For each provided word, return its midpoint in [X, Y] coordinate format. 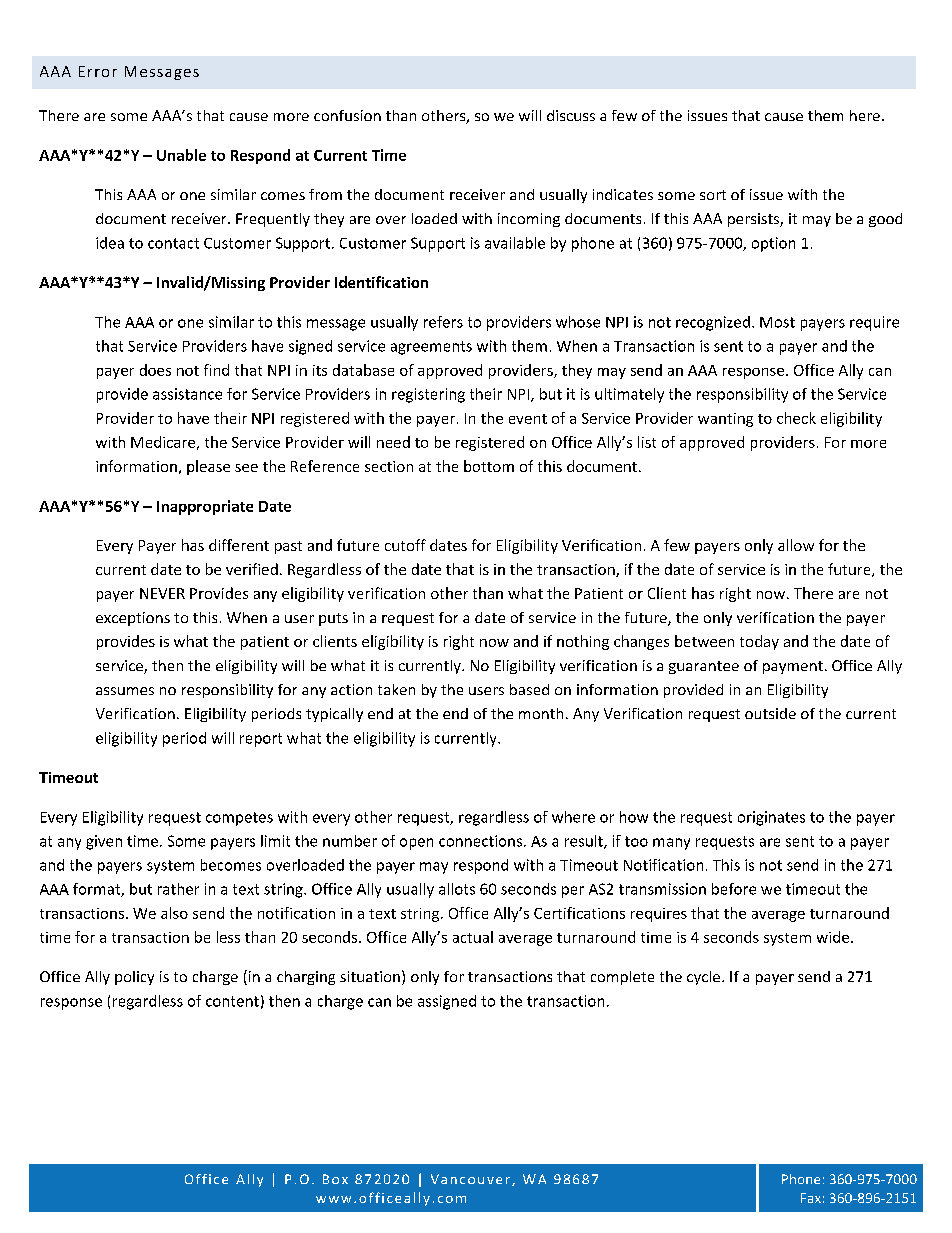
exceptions [133, 619]
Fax [811, 1198]
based [529, 689]
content [232, 1001]
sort [713, 195]
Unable [181, 155]
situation [370, 976]
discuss [571, 115]
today [759, 642]
